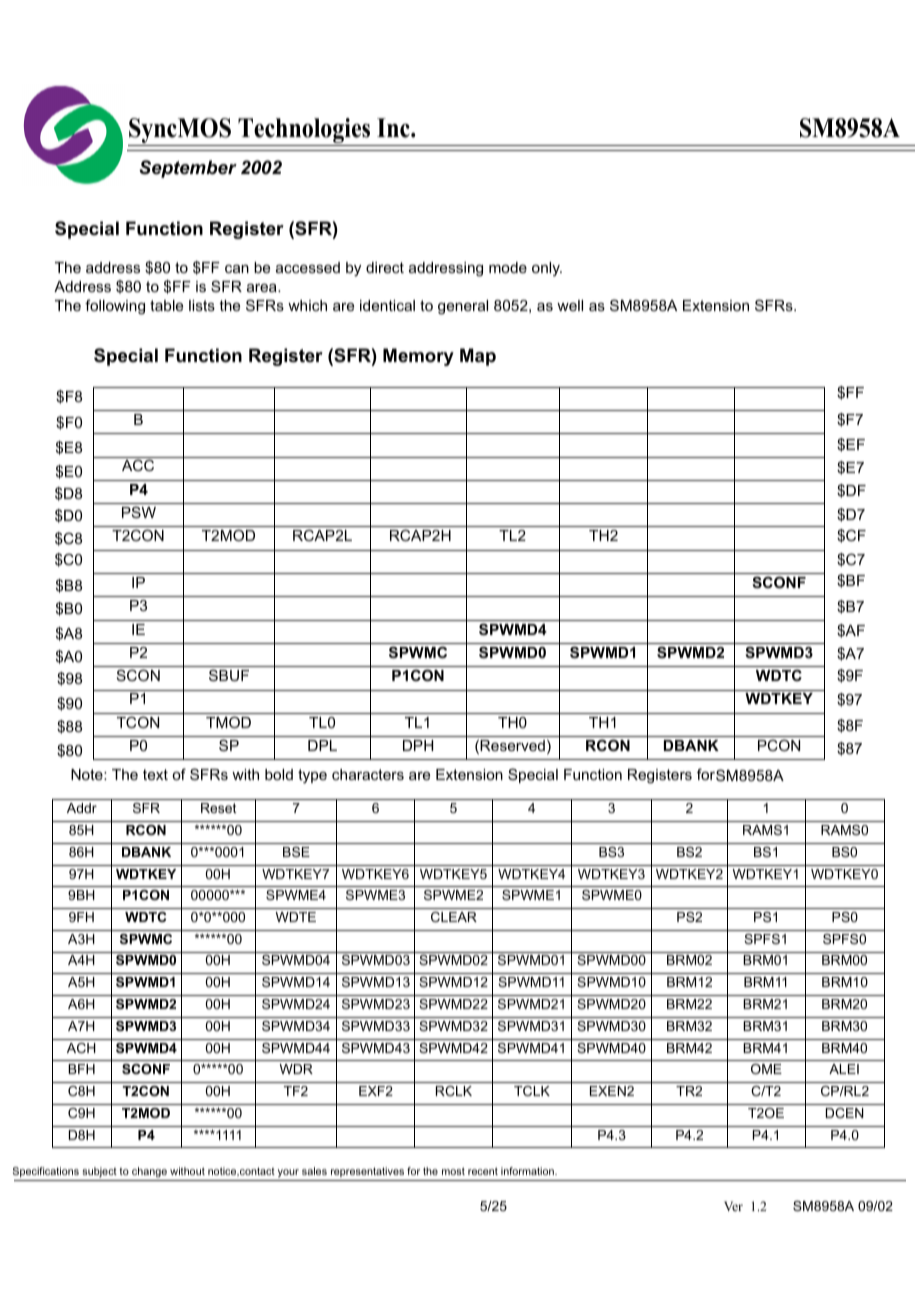 This screenshot has width=924, height=1308. I want to click on September, so click(188, 169).
